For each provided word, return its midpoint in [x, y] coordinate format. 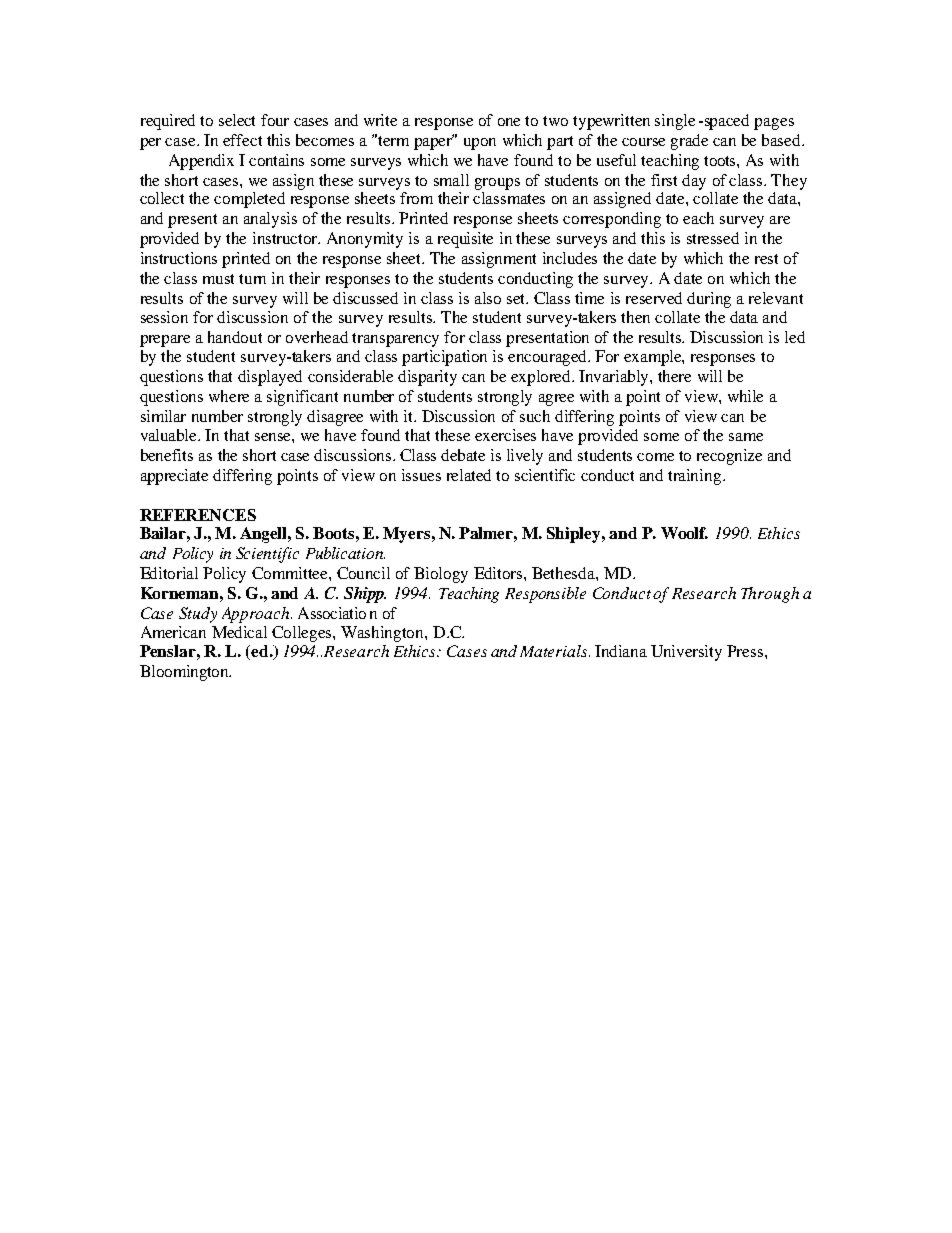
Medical [239, 632]
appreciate [174, 477]
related [469, 475]
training [696, 477]
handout [235, 337]
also [488, 298]
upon [480, 144]
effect [242, 140]
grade [689, 142]
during [709, 300]
